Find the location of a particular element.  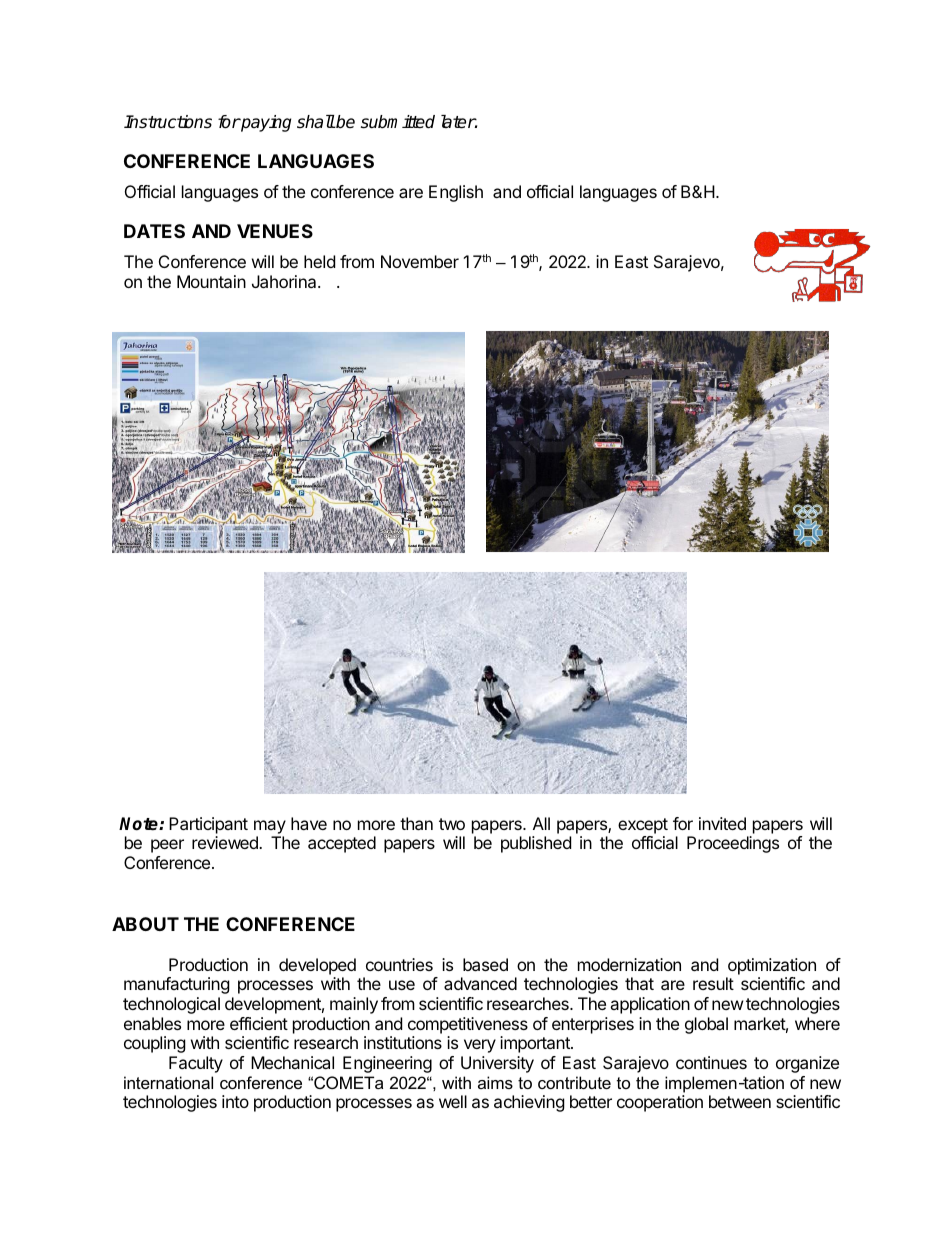

November is located at coordinates (420, 261).
